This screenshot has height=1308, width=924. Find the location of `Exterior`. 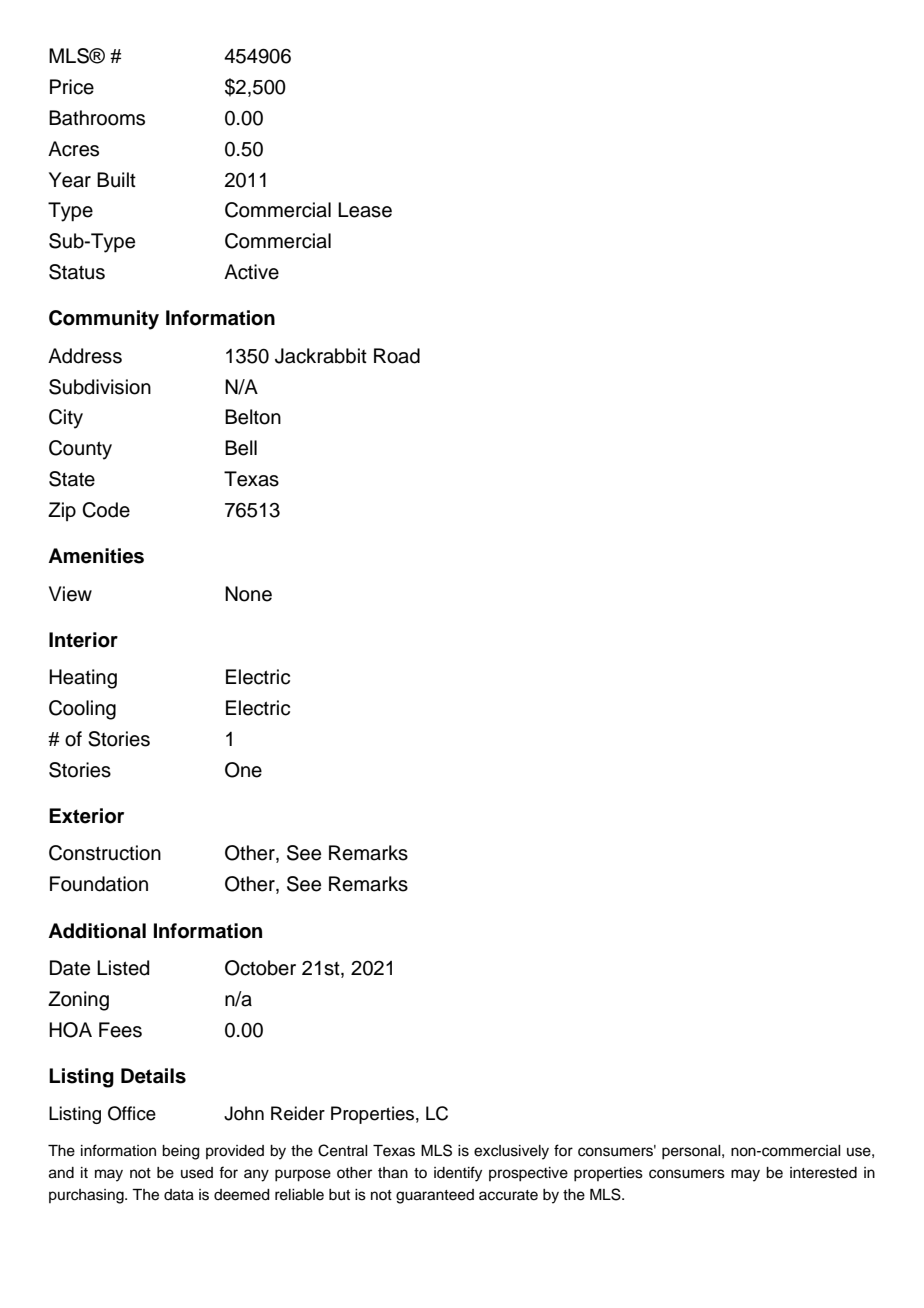

Exterior is located at coordinates (86, 816).
